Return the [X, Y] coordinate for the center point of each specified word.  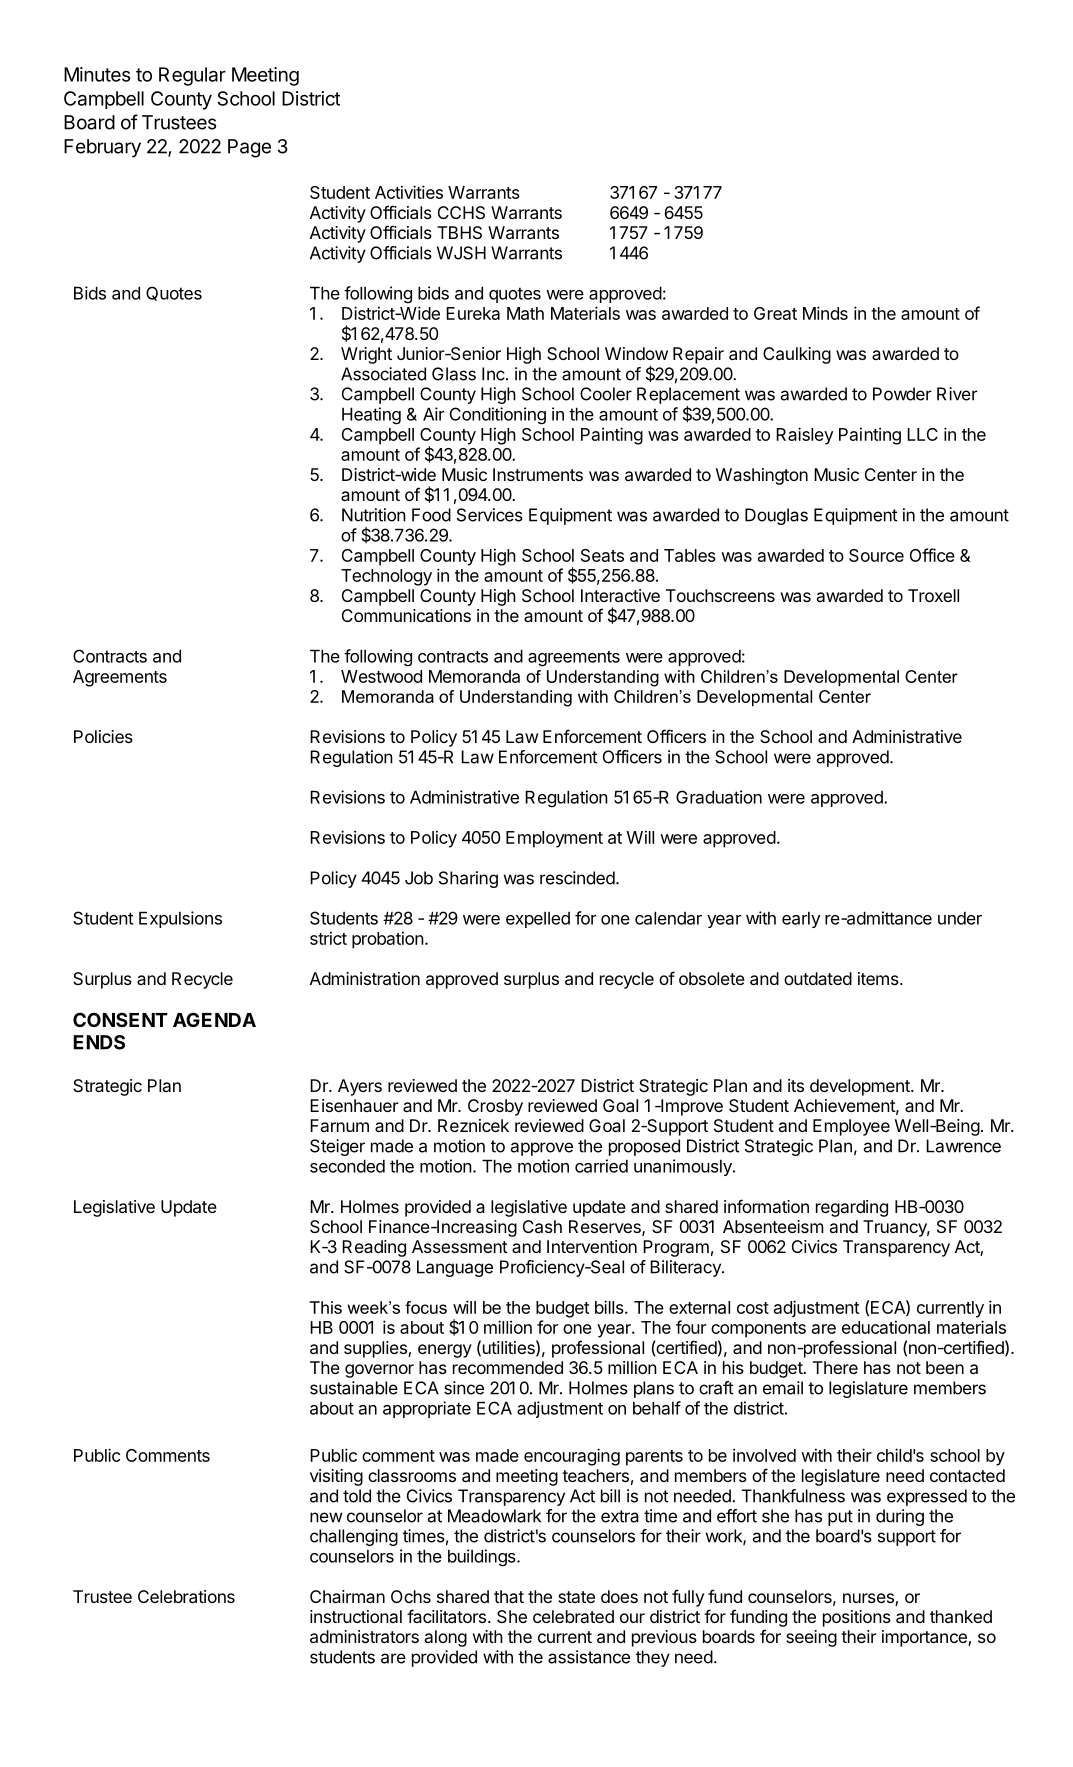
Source [876, 555]
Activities [409, 192]
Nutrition [374, 515]
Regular [192, 76]
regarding [852, 1208]
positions [857, 1618]
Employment [554, 839]
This [325, 1307]
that [509, 1596]
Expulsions [180, 919]
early [801, 920]
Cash [542, 1226]
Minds [825, 313]
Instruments [538, 474]
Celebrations [186, 1596]
